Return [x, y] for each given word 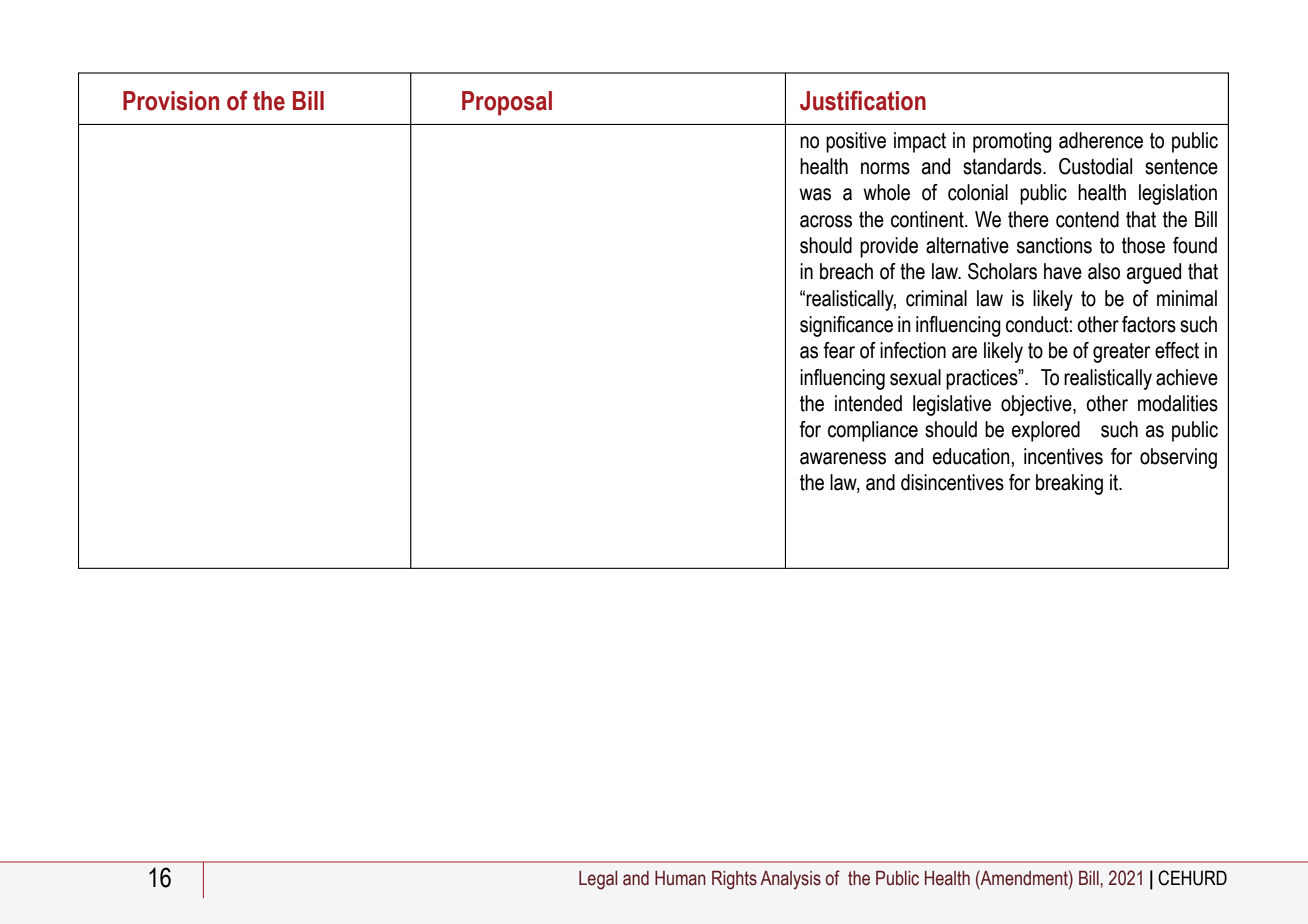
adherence [1101, 140]
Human [680, 878]
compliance [873, 431]
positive [856, 142]
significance [846, 326]
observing [1178, 458]
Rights [734, 880]
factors [1149, 324]
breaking [1069, 484]
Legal [598, 880]
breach [846, 271]
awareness [843, 458]
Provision [171, 101]
